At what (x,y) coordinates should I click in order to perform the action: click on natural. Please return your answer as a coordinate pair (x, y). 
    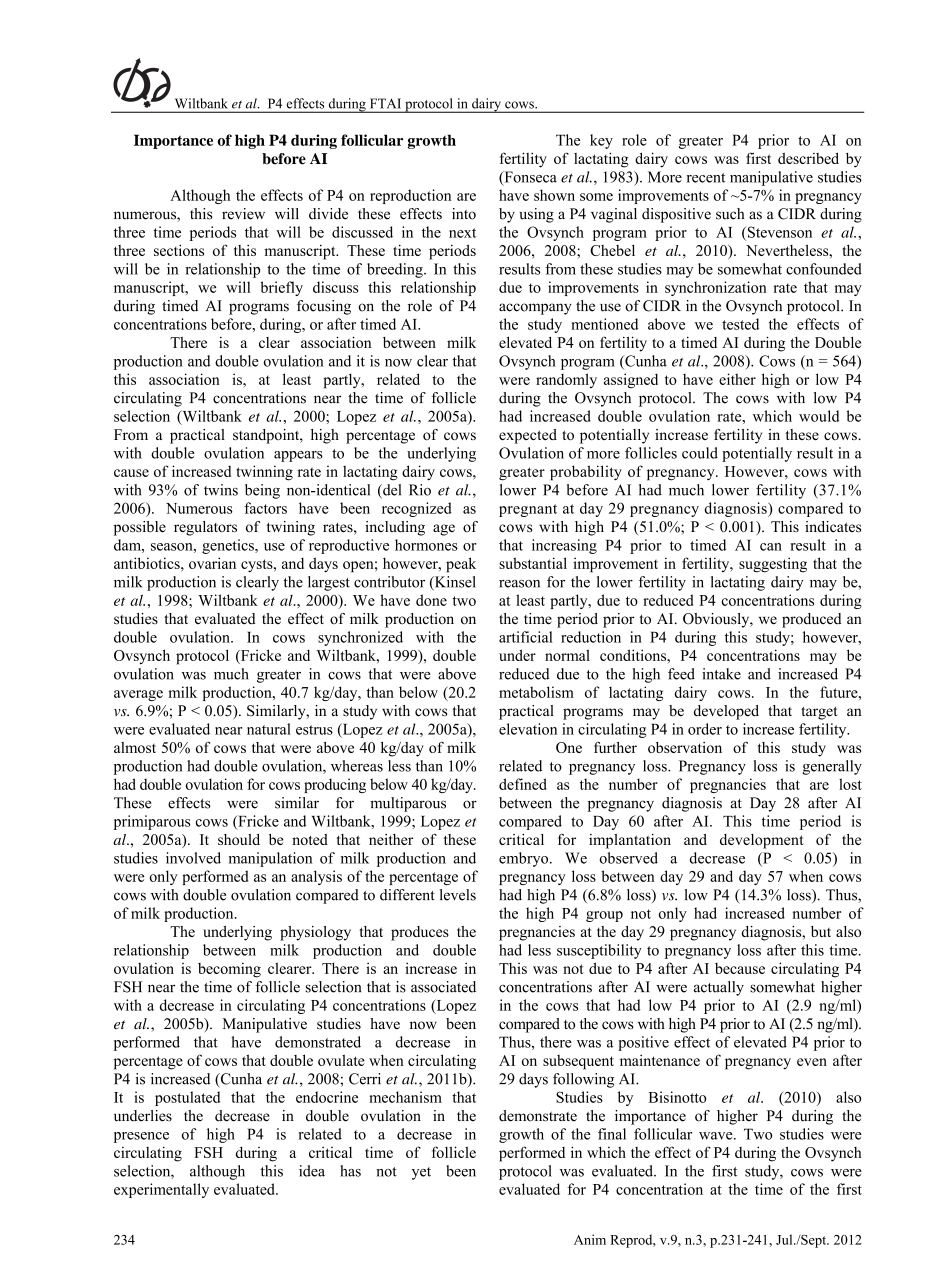
    Looking at the image, I should click on (269, 729).
